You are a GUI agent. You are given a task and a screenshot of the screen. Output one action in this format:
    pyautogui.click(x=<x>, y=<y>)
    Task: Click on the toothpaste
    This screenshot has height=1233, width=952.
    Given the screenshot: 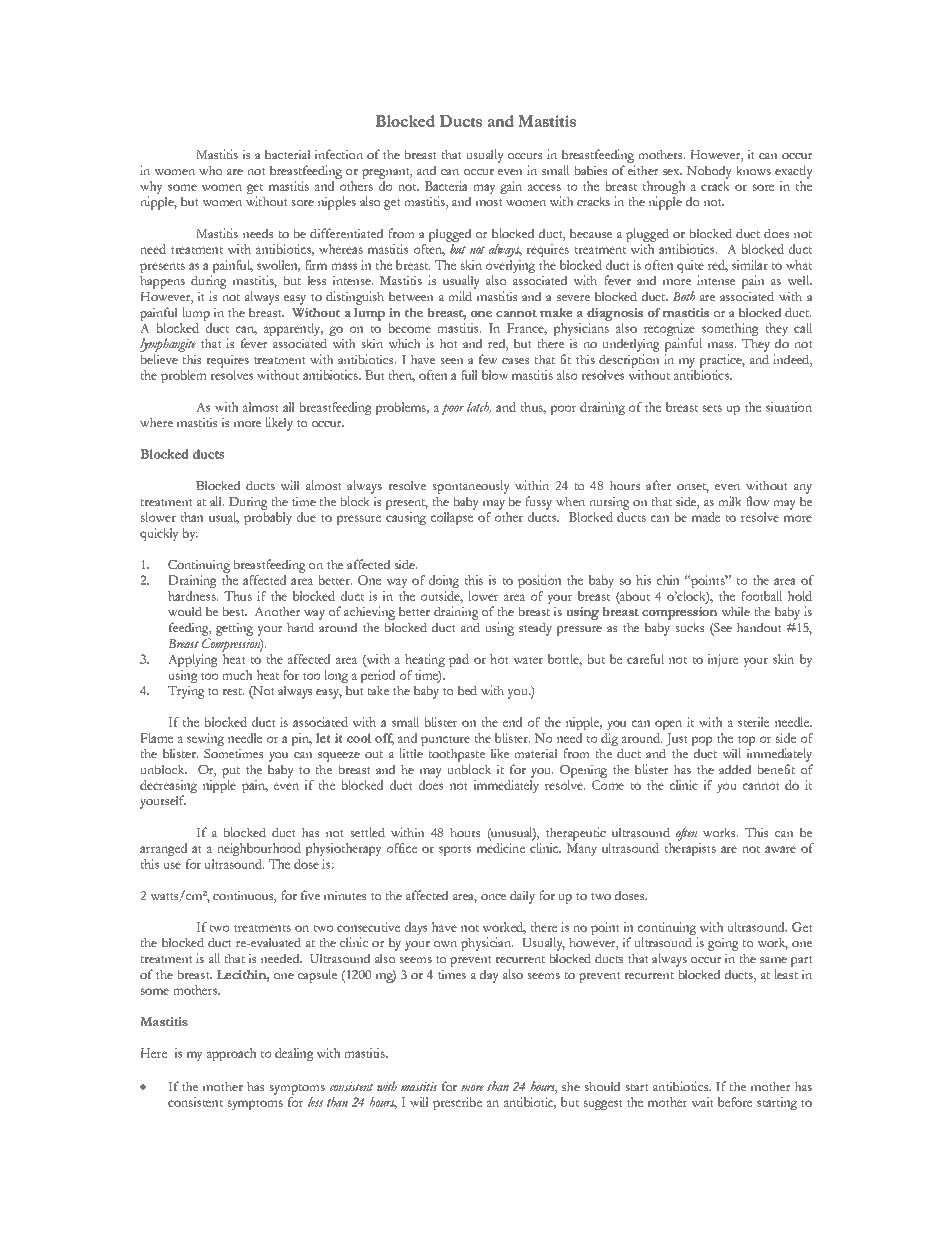 What is the action you would take?
    pyautogui.click(x=456, y=755)
